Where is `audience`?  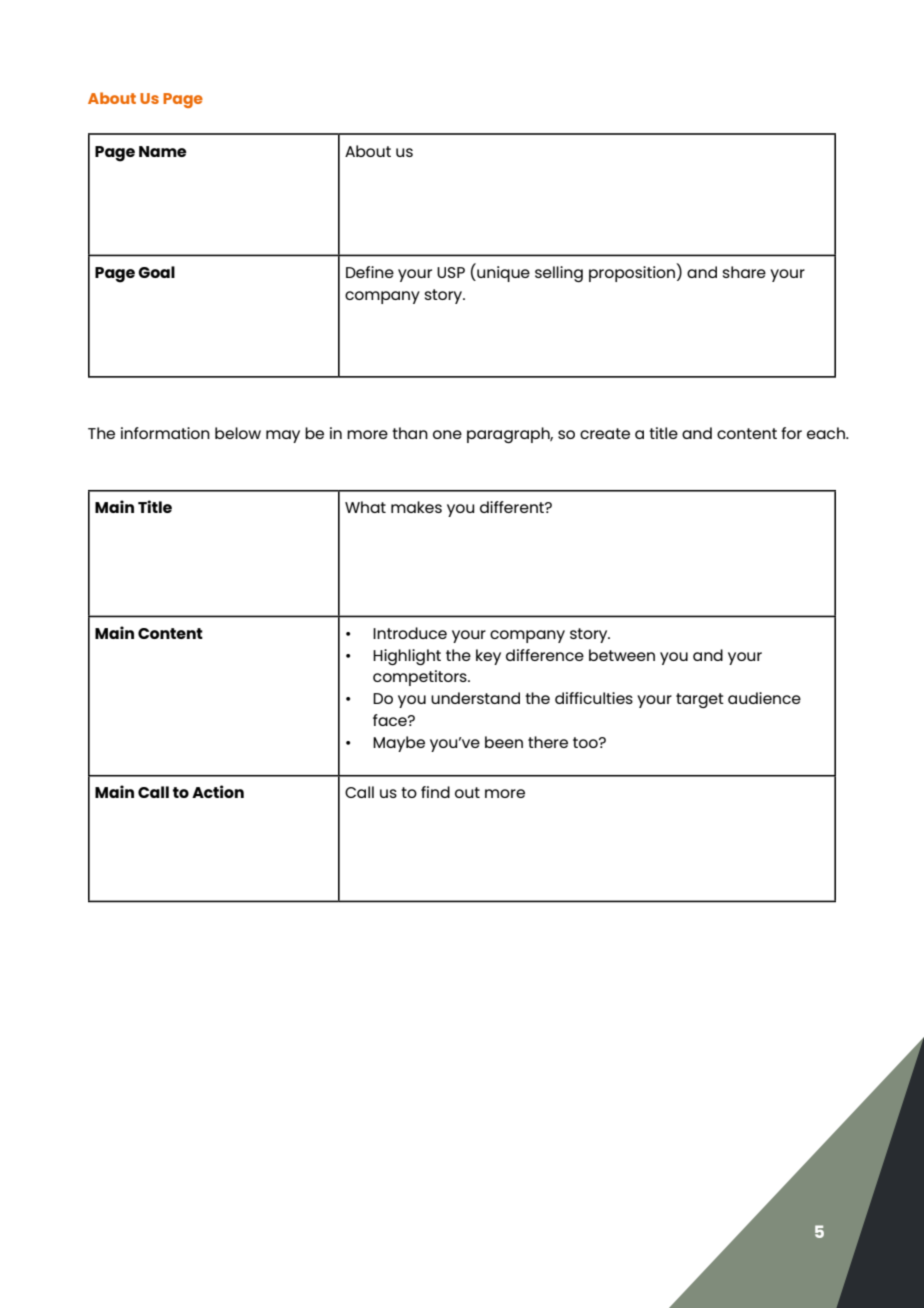 audience is located at coordinates (764, 698).
